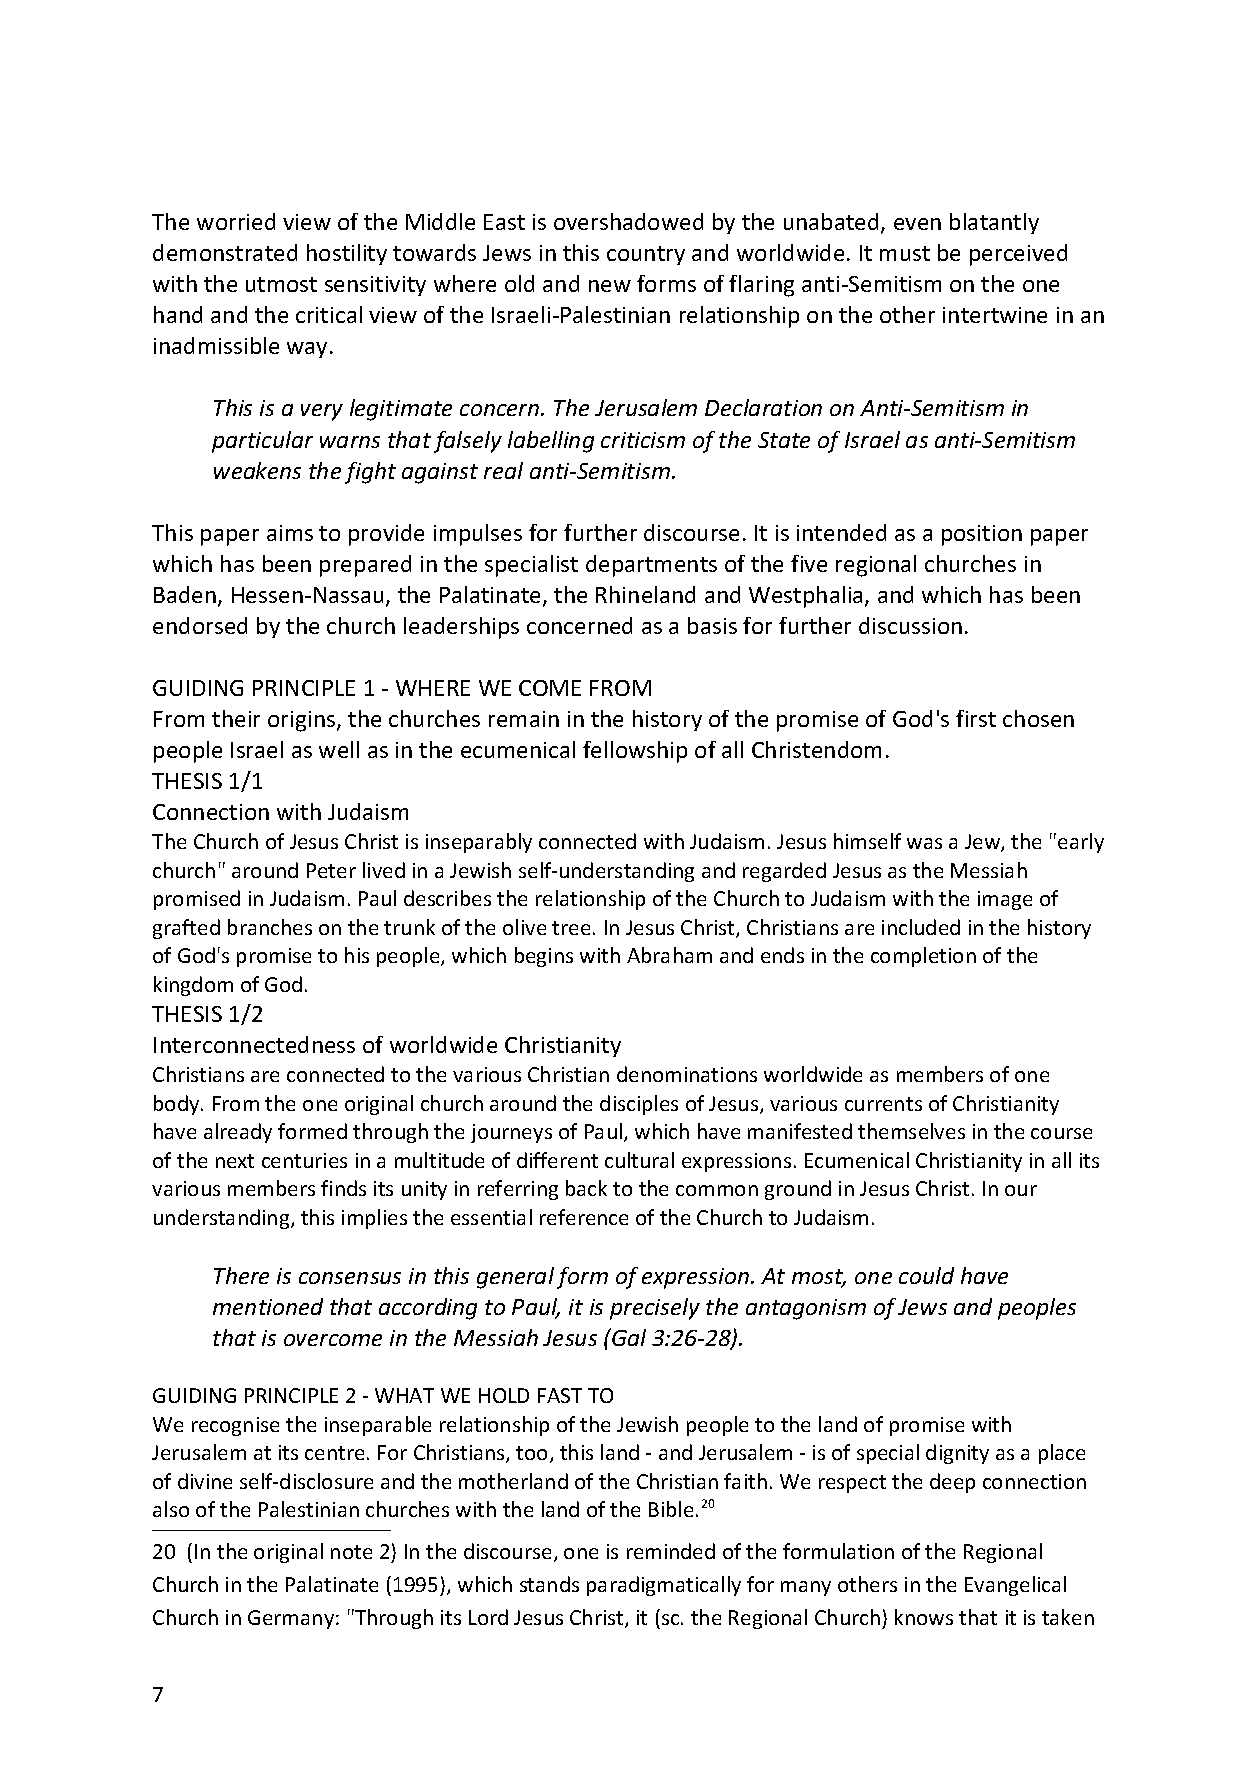  Describe the element at coordinates (926, 1275) in the screenshot. I see `could` at that location.
